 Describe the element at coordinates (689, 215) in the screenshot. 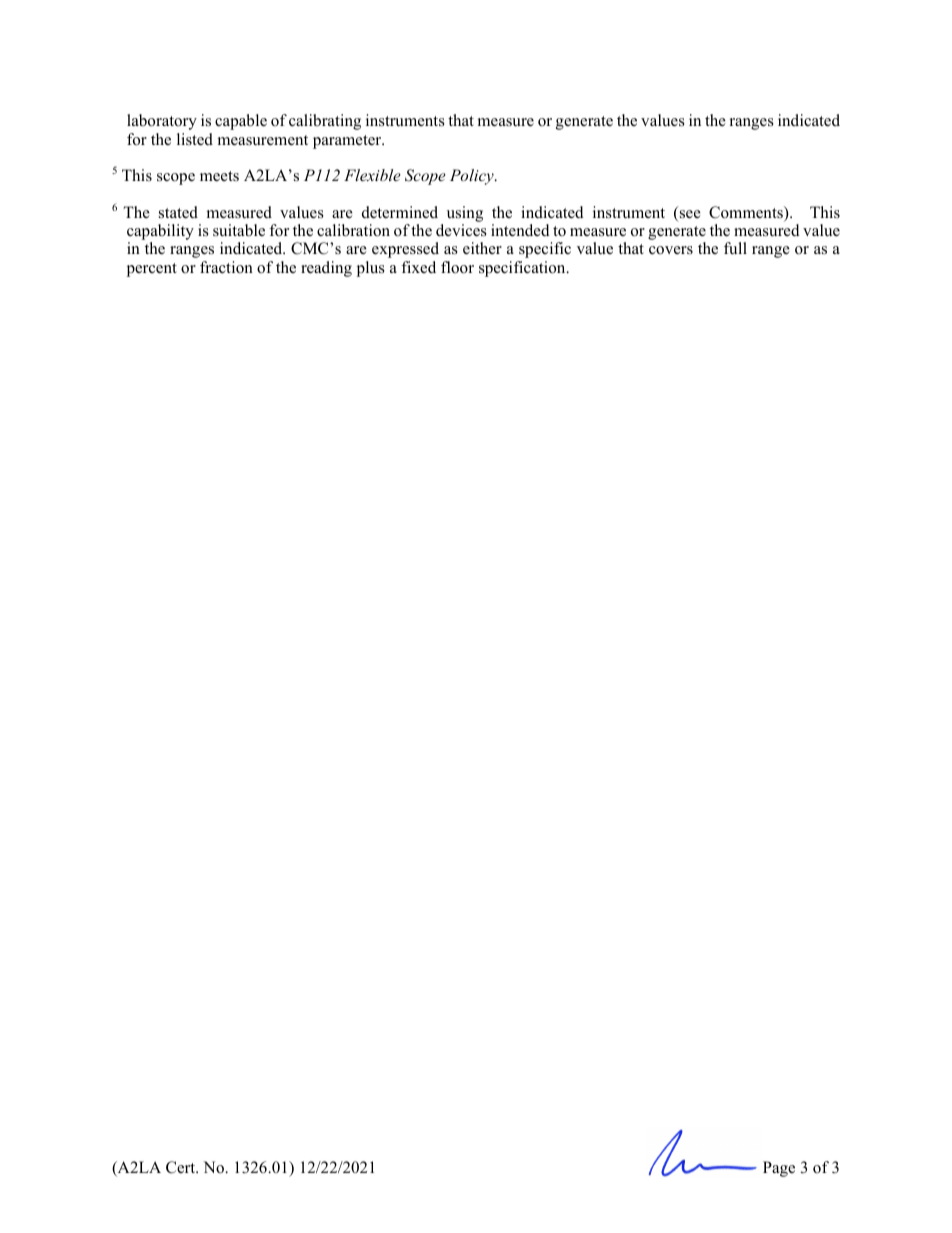

I see `see` at that location.
